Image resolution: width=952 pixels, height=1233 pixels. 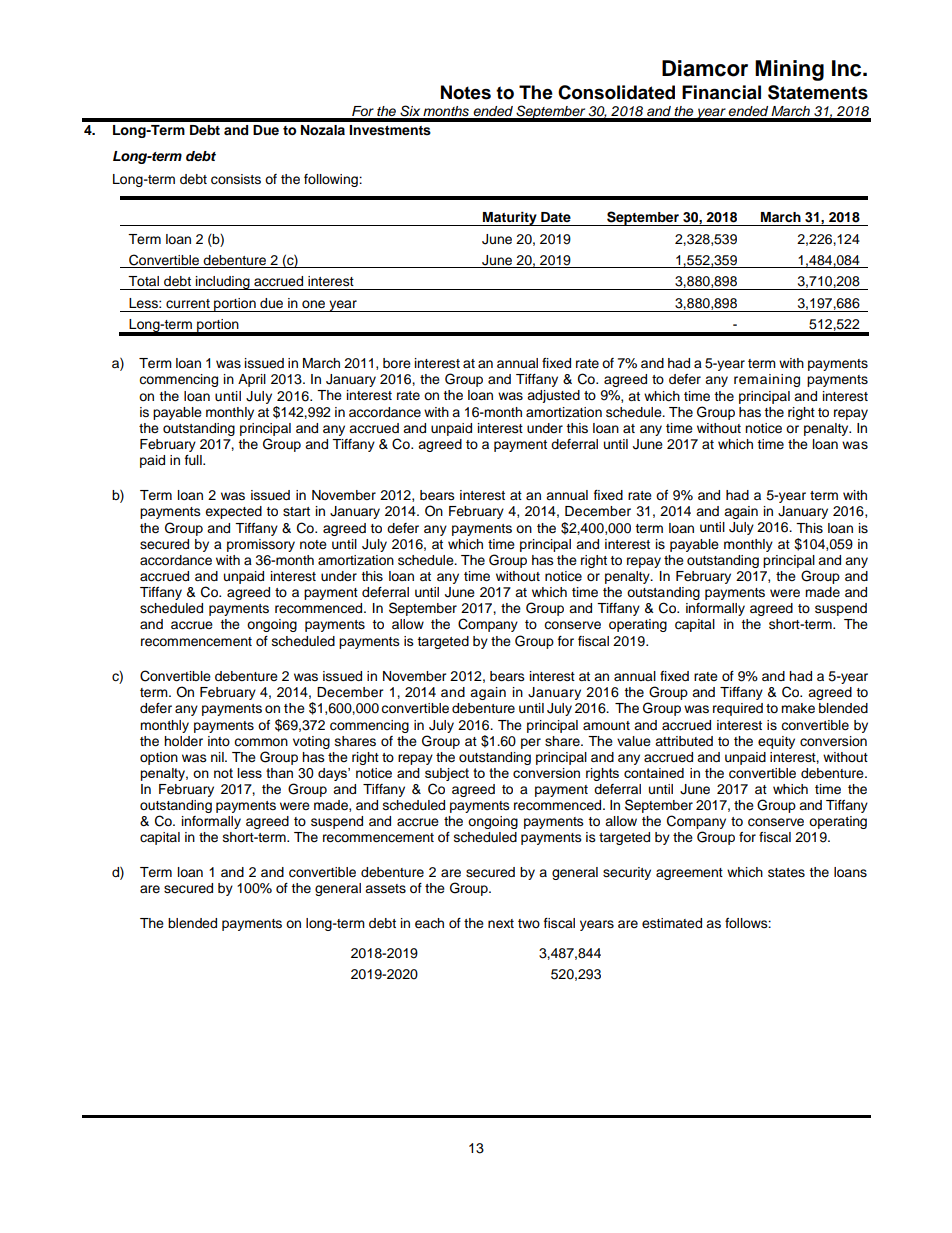 What do you see at coordinates (261, 545) in the screenshot?
I see `promissory` at bounding box center [261, 545].
